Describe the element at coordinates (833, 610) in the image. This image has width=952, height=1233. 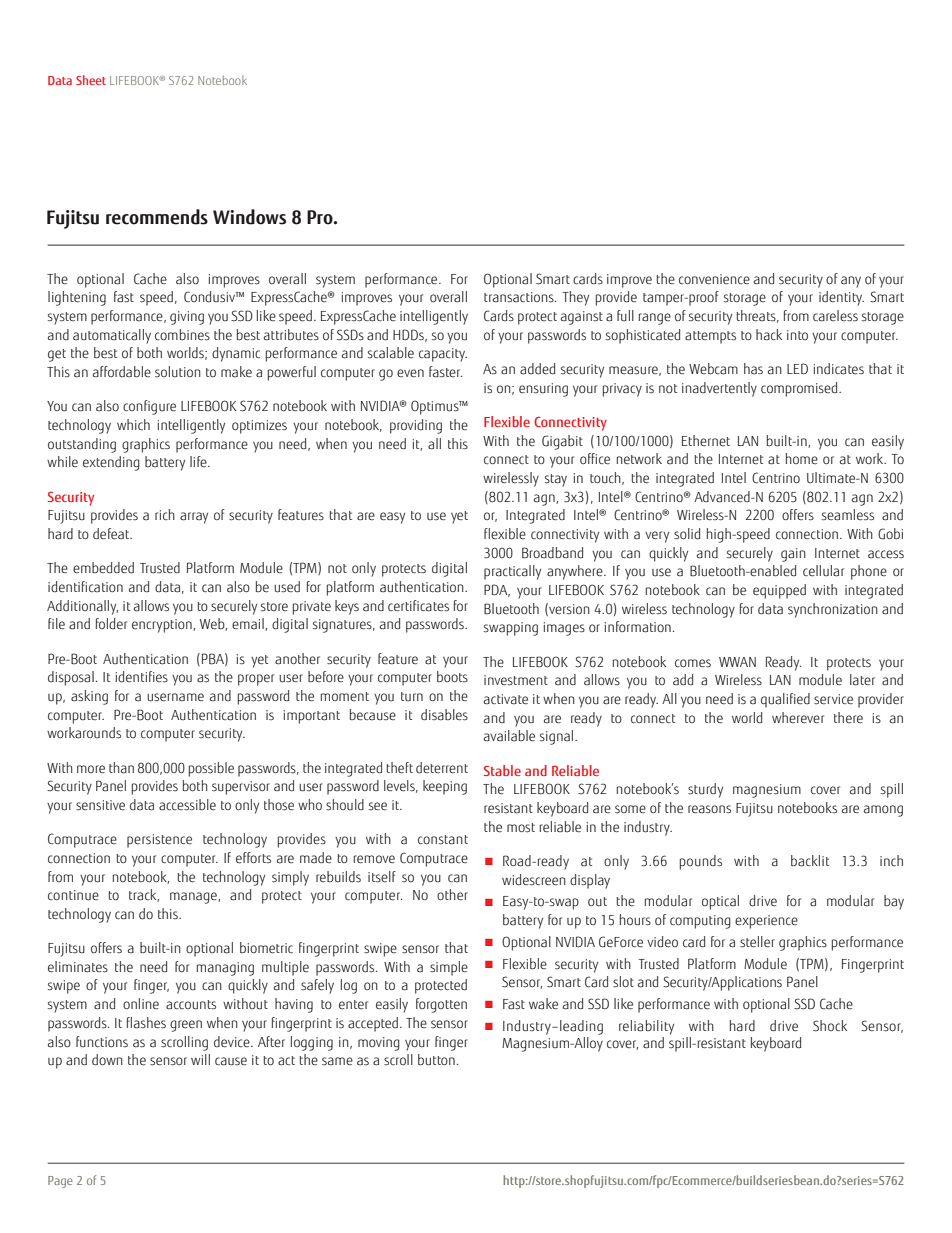
I see `synchronization` at that location.
